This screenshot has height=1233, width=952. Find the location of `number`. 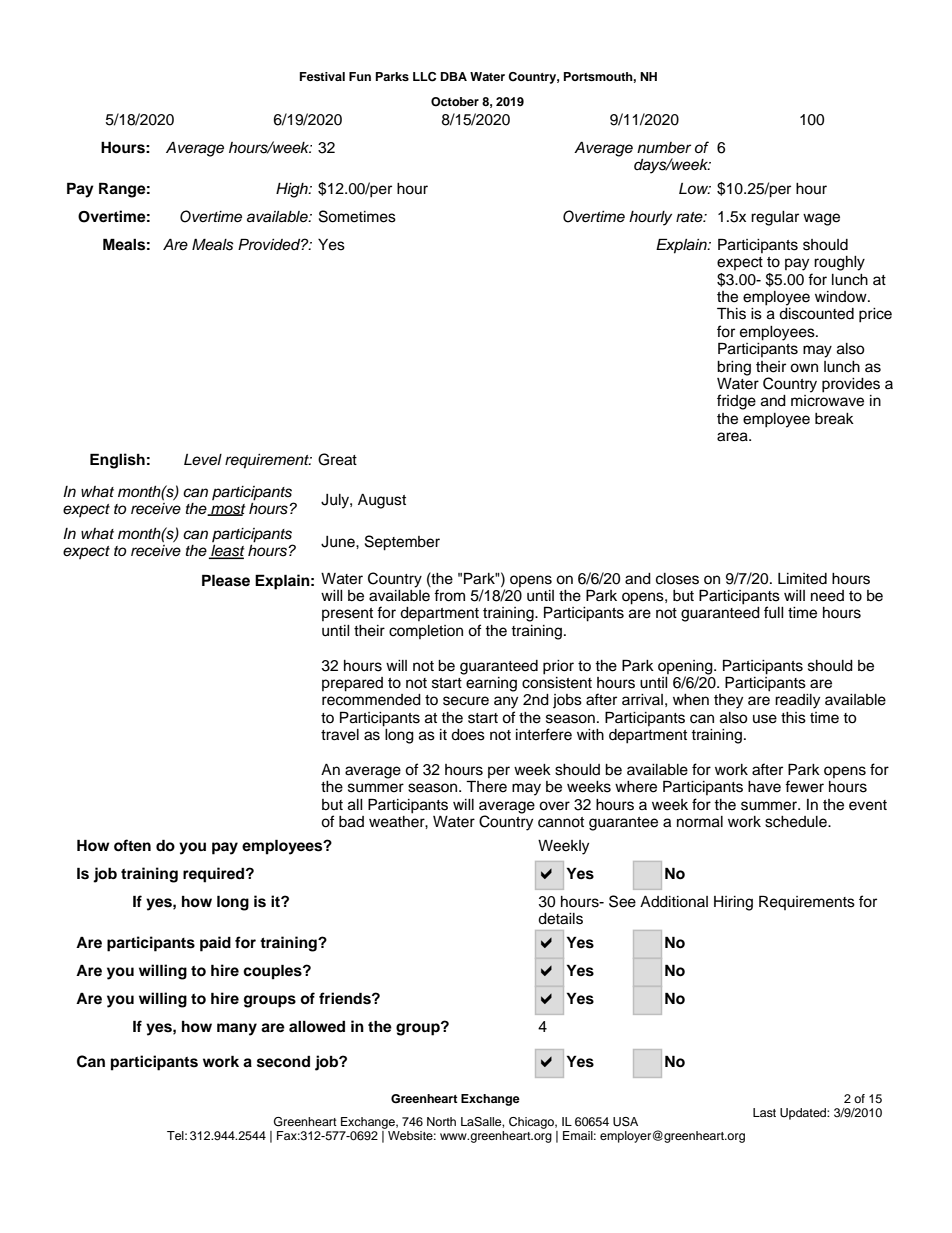

number is located at coordinates (664, 147).
